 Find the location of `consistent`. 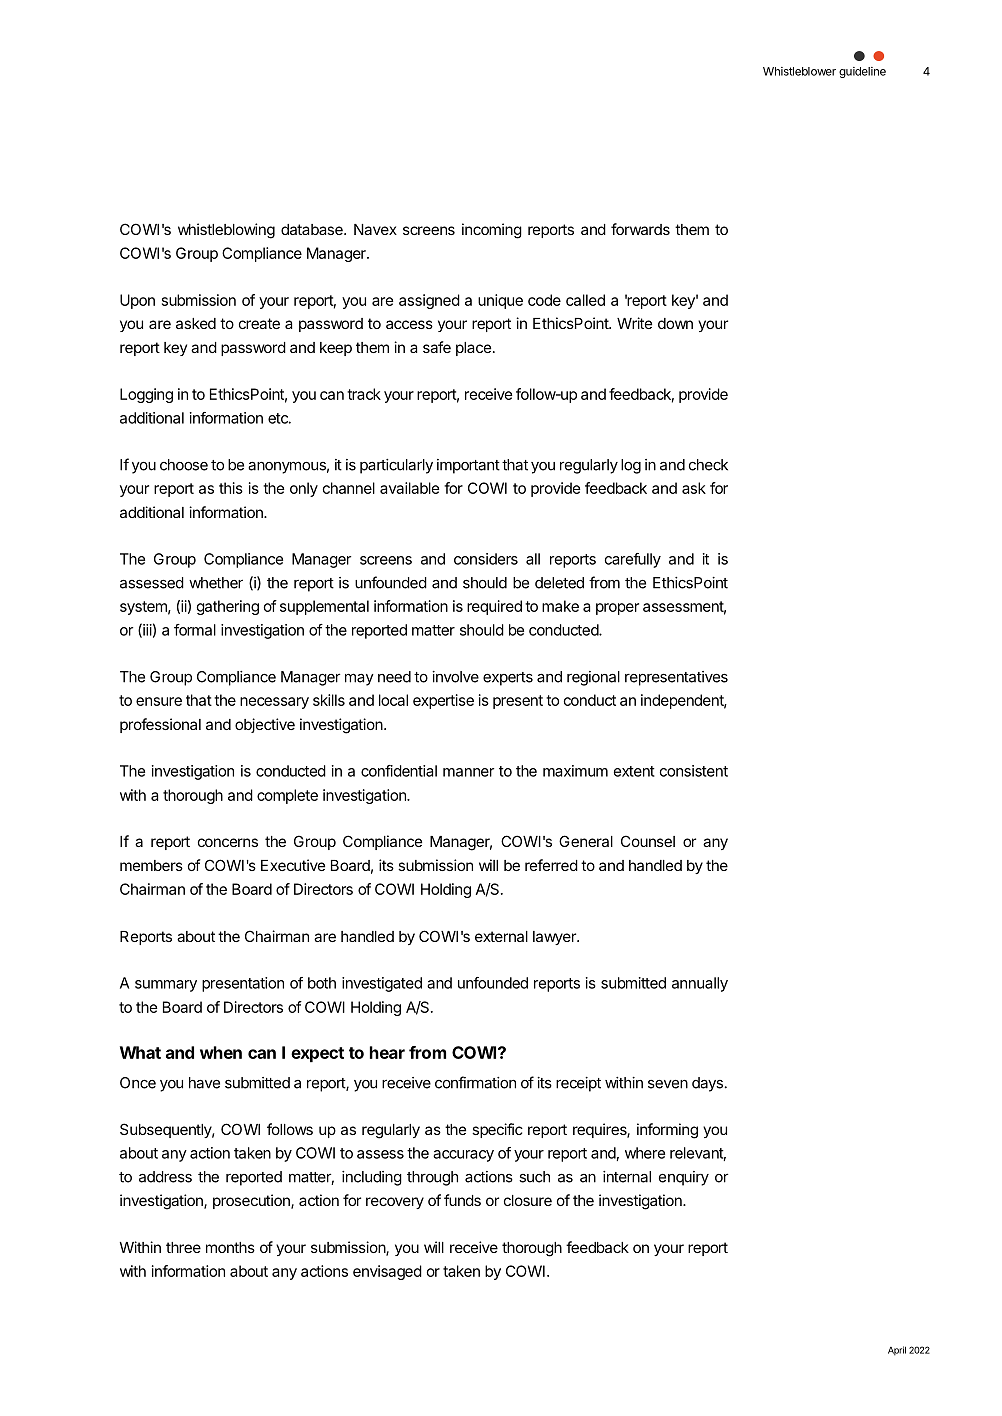

consistent is located at coordinates (694, 771).
